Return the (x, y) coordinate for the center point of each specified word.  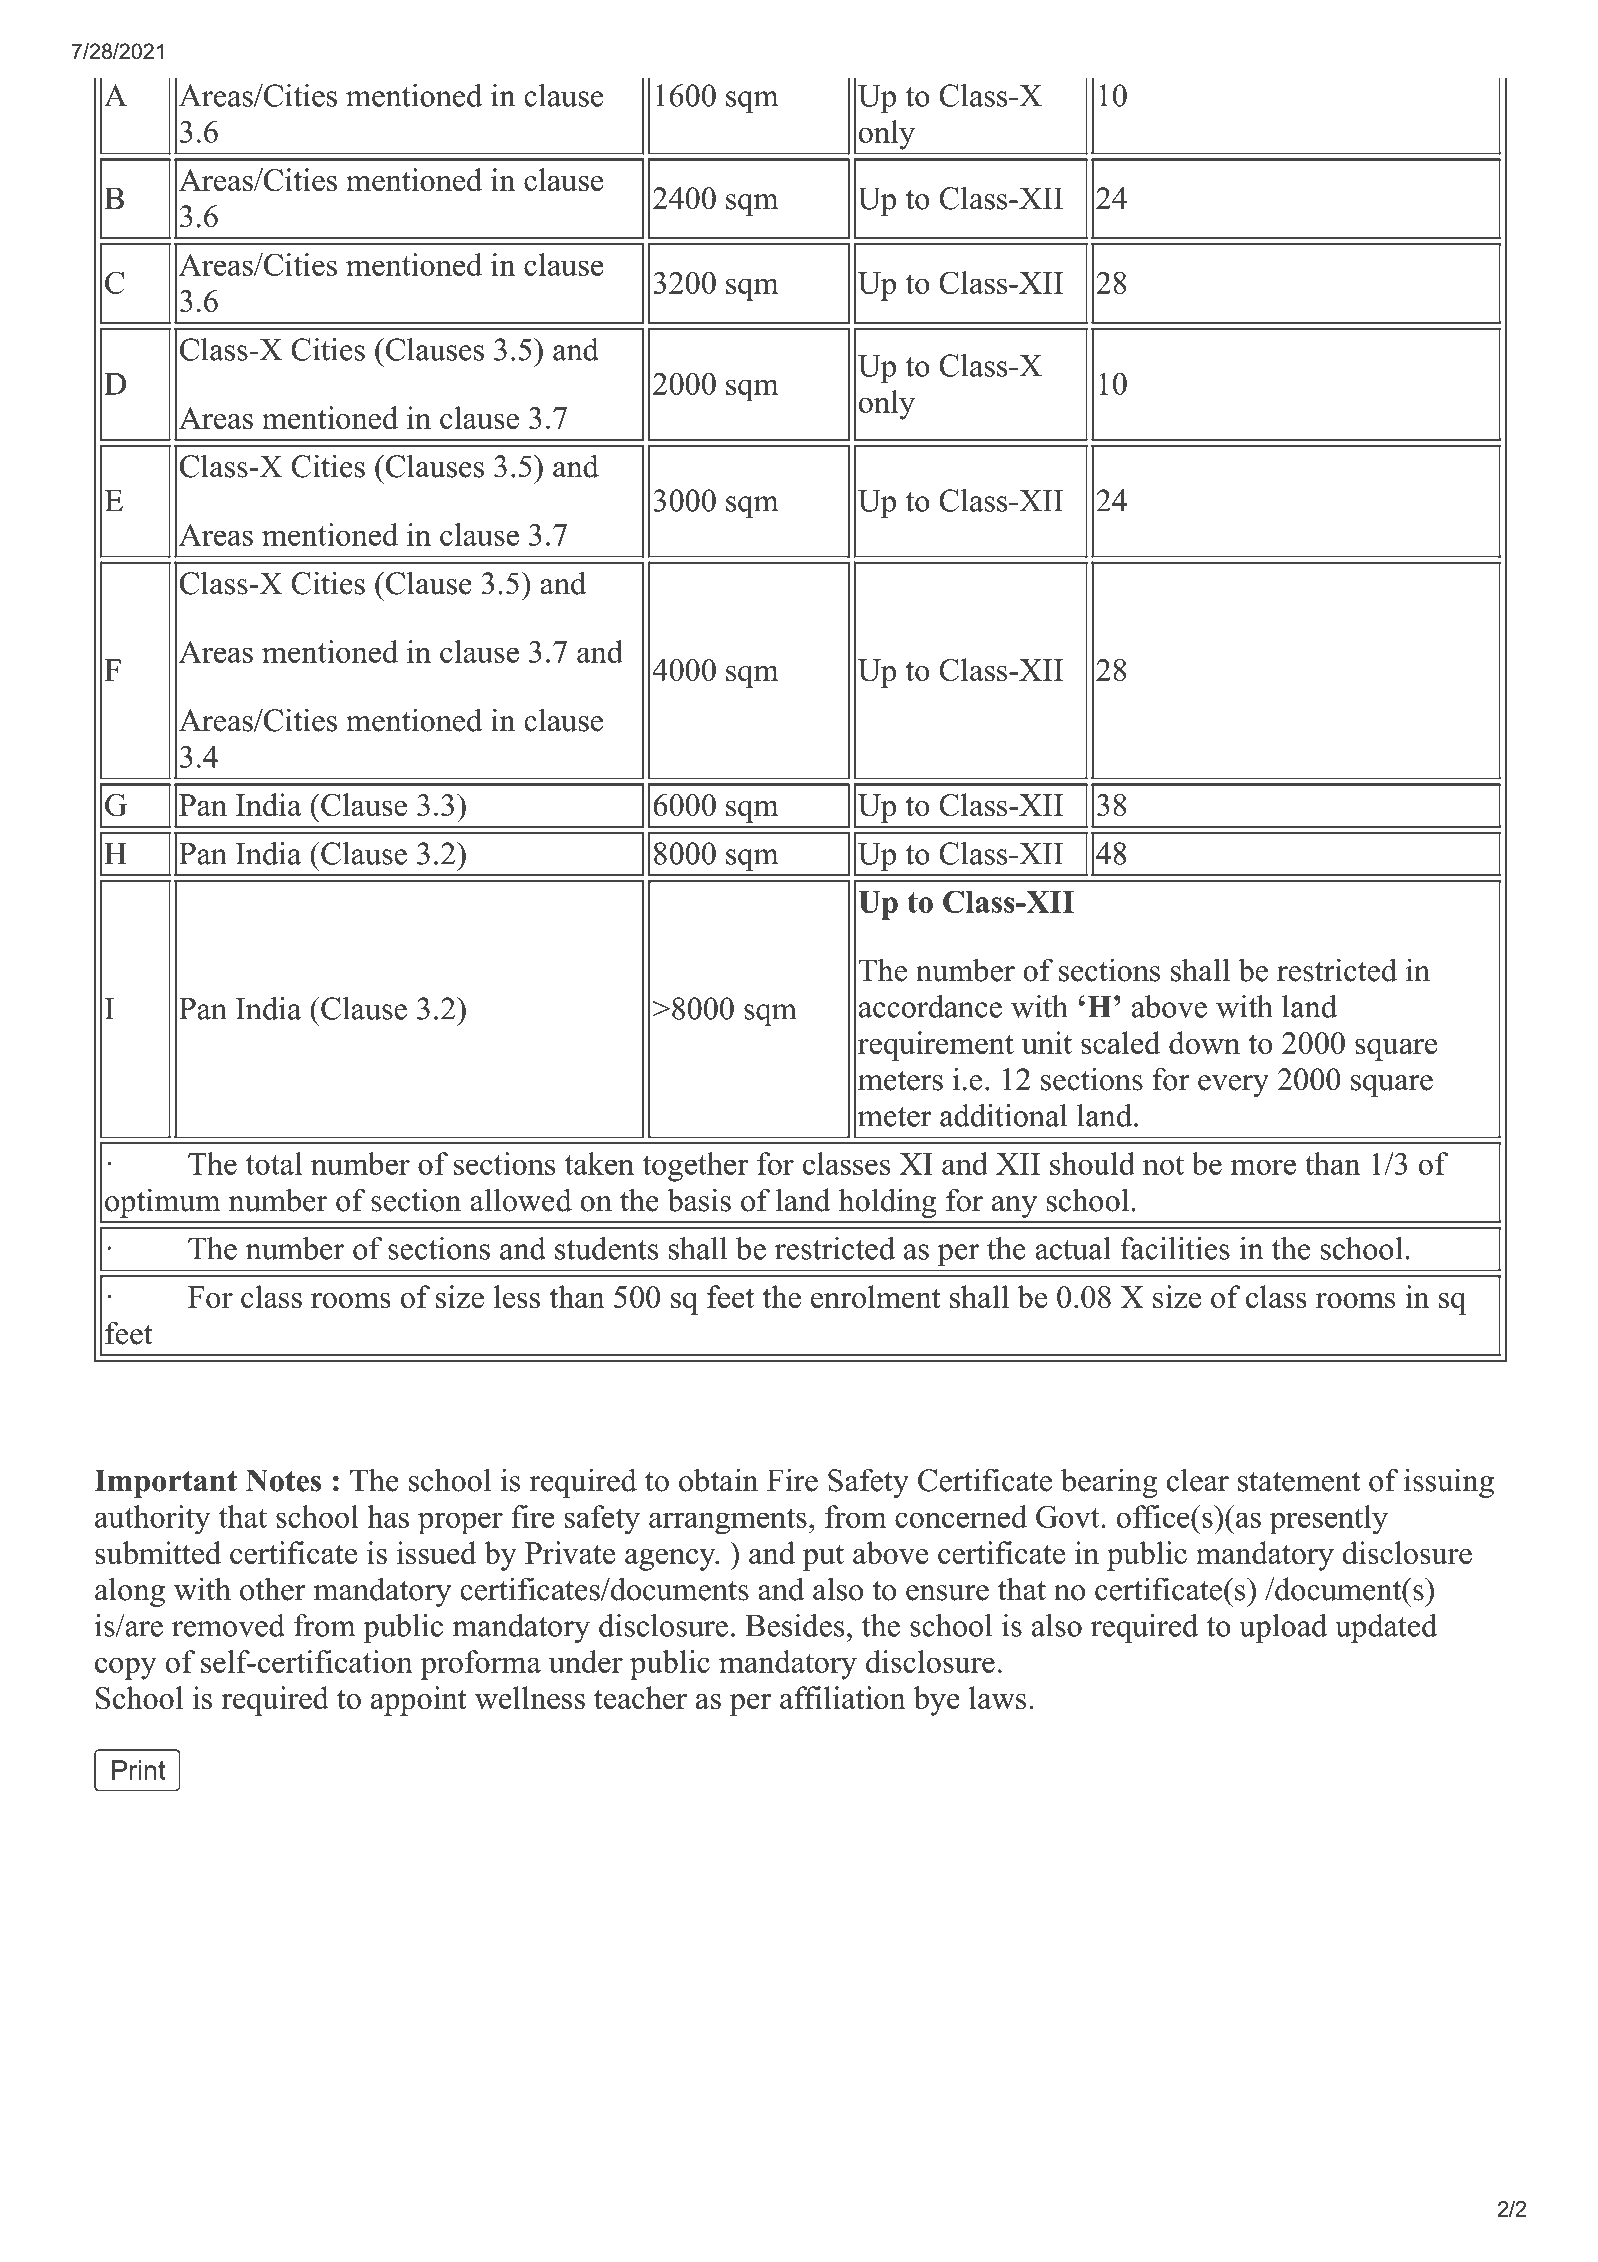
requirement (936, 1046)
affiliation (843, 1697)
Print (138, 1770)
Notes (283, 1480)
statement (1299, 1482)
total (274, 1163)
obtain (718, 1480)
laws (997, 1697)
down (1204, 1042)
